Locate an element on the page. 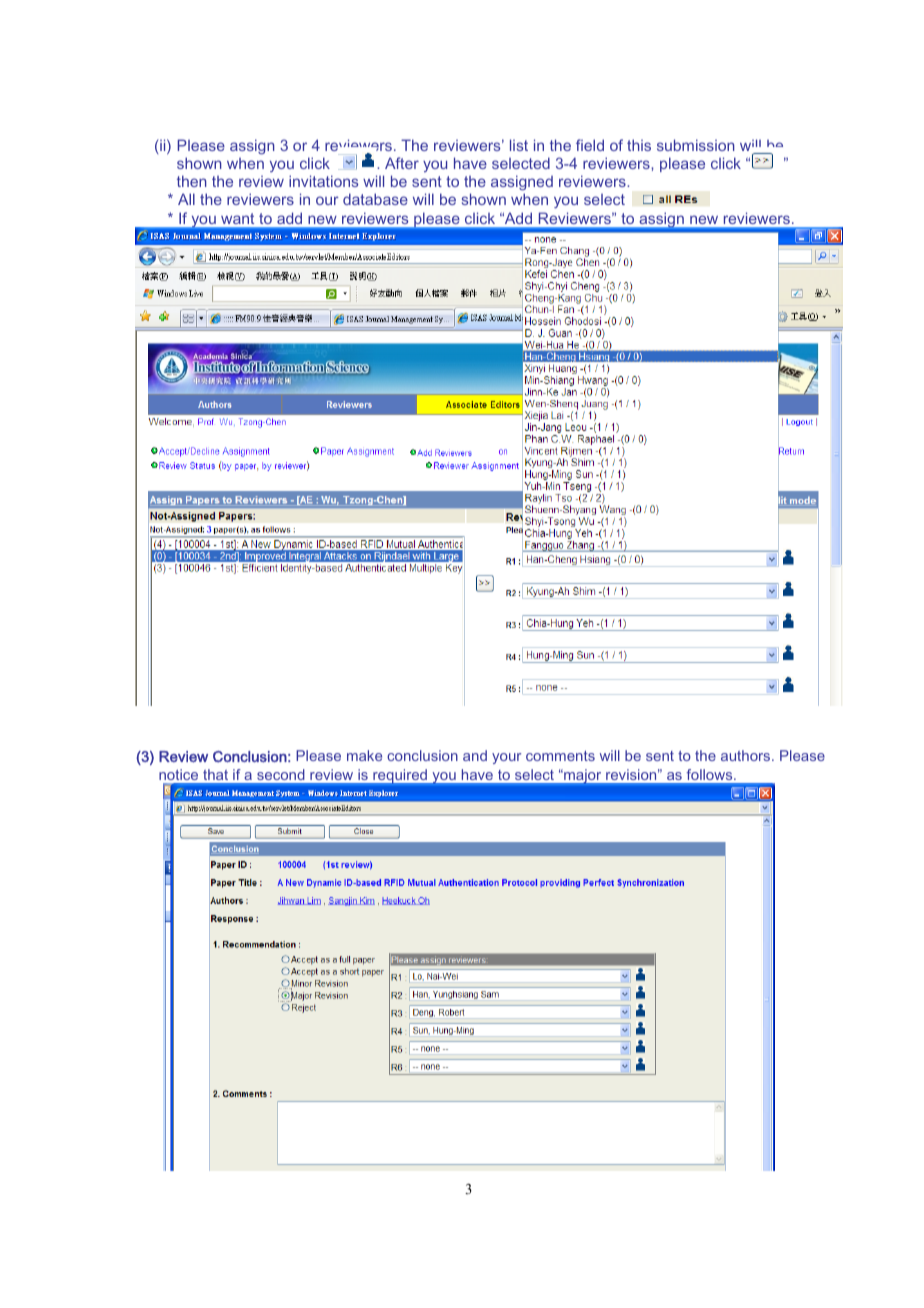 This page has width=924, height=1308. submission is located at coordinates (696, 145).
